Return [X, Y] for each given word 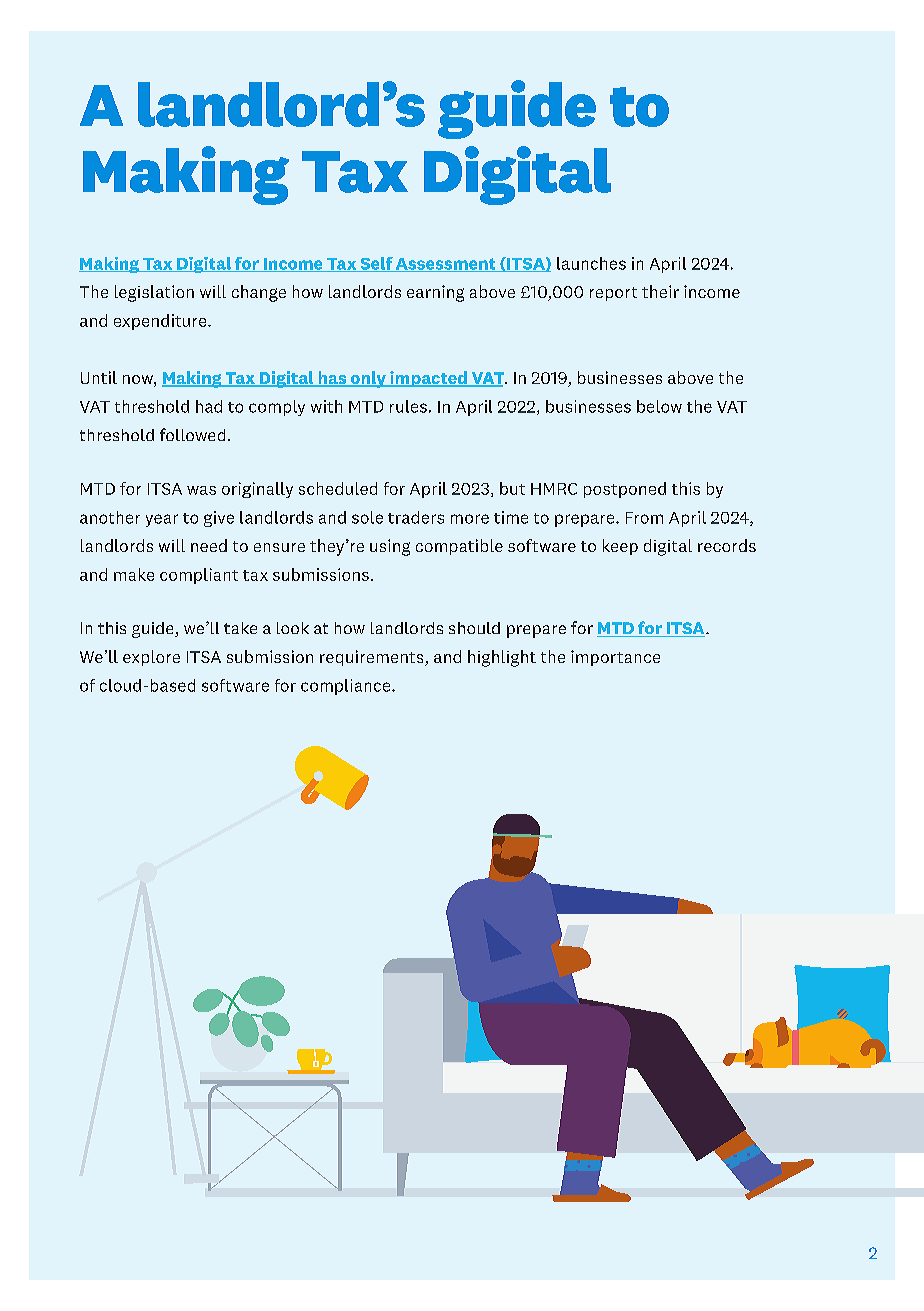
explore [151, 658]
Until [99, 377]
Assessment [446, 265]
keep [620, 547]
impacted [428, 379]
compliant [199, 576]
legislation [154, 293]
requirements [373, 658]
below [659, 406]
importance [615, 658]
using [390, 547]
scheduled [338, 488]
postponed [625, 490]
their [660, 291]
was [201, 490]
